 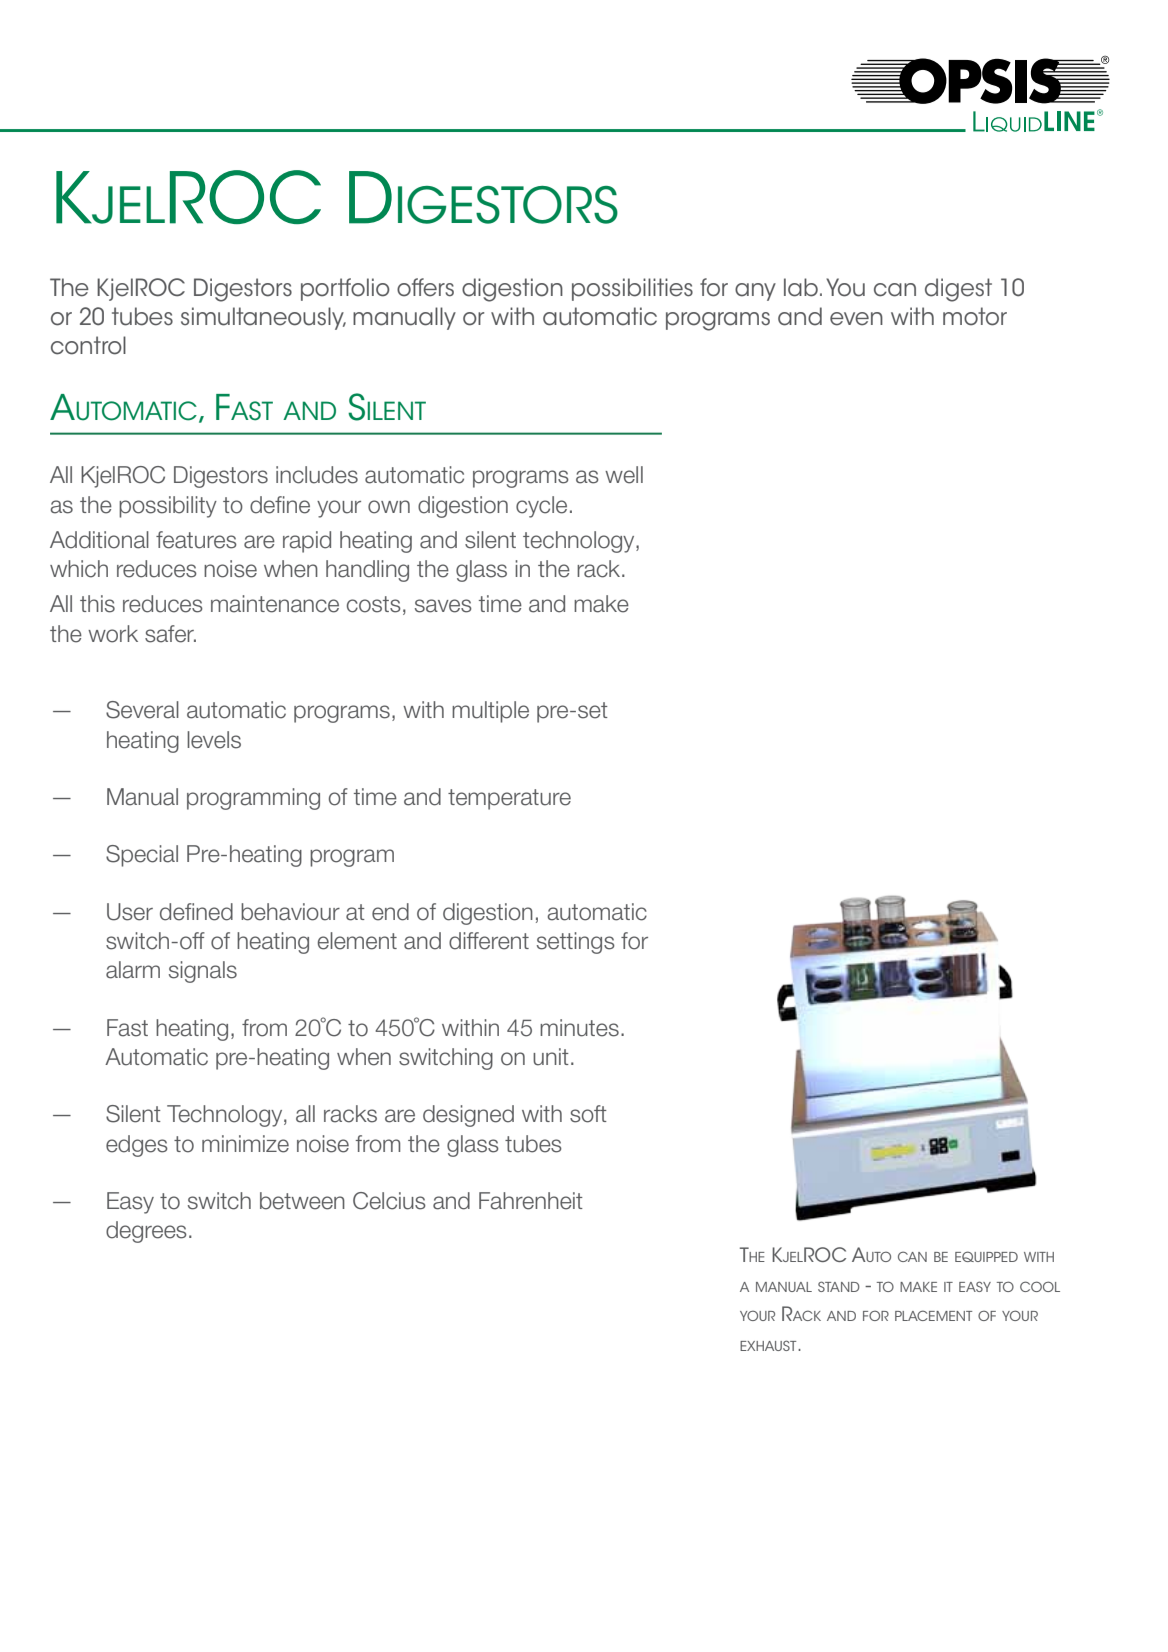 What do you see at coordinates (146, 1232) in the image?
I see `degrees` at bounding box center [146, 1232].
